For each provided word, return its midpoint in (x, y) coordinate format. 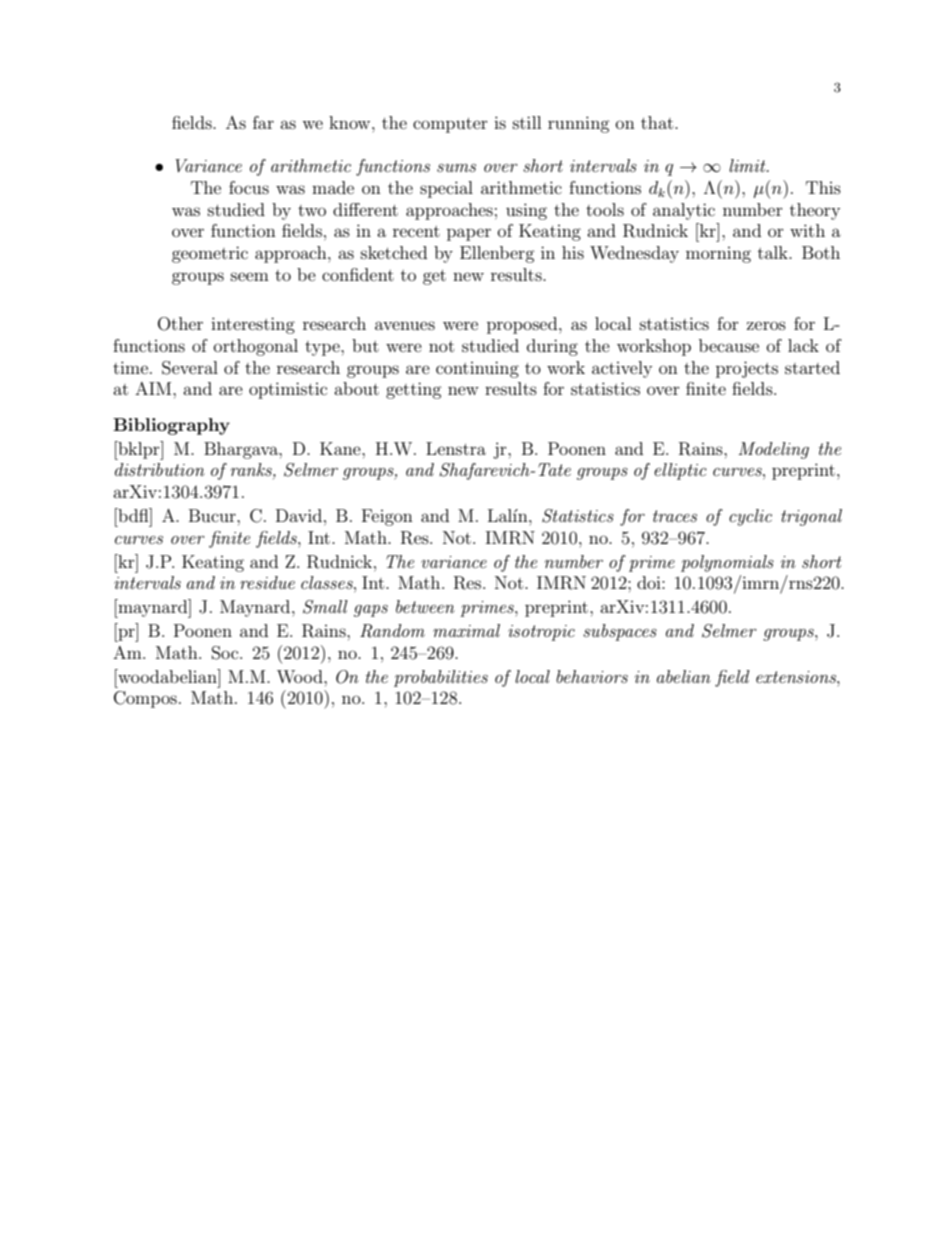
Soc (226, 653)
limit (748, 165)
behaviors (592, 676)
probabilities (441, 678)
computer (450, 125)
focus (249, 187)
